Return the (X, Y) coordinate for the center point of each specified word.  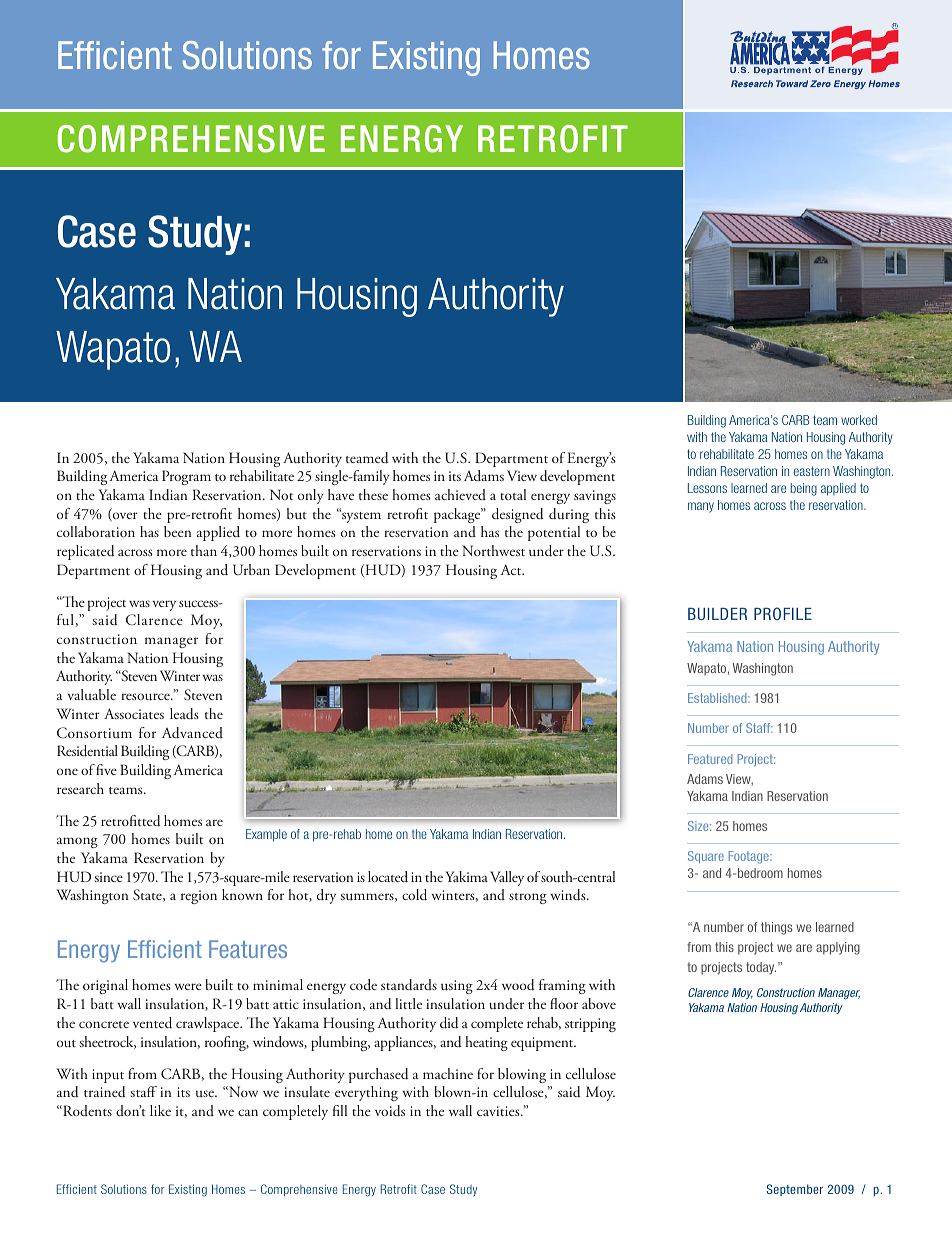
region (199, 897)
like (160, 1110)
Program (186, 477)
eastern (812, 471)
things (776, 928)
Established (718, 698)
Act (512, 569)
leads (184, 714)
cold (414, 895)
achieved (460, 494)
